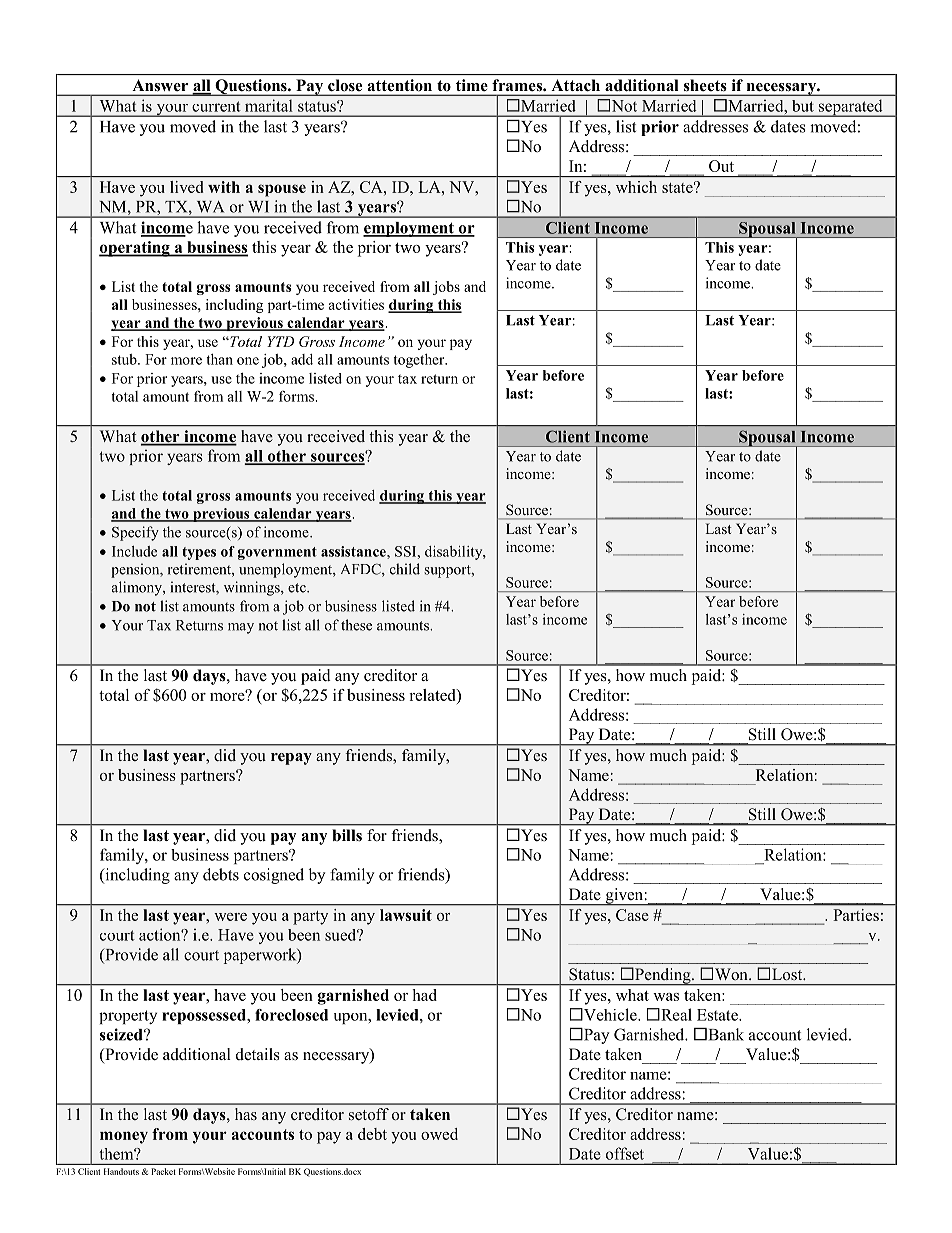 This document has height=1233, width=952. What do you see at coordinates (636, 187) in the document?
I see `which` at bounding box center [636, 187].
